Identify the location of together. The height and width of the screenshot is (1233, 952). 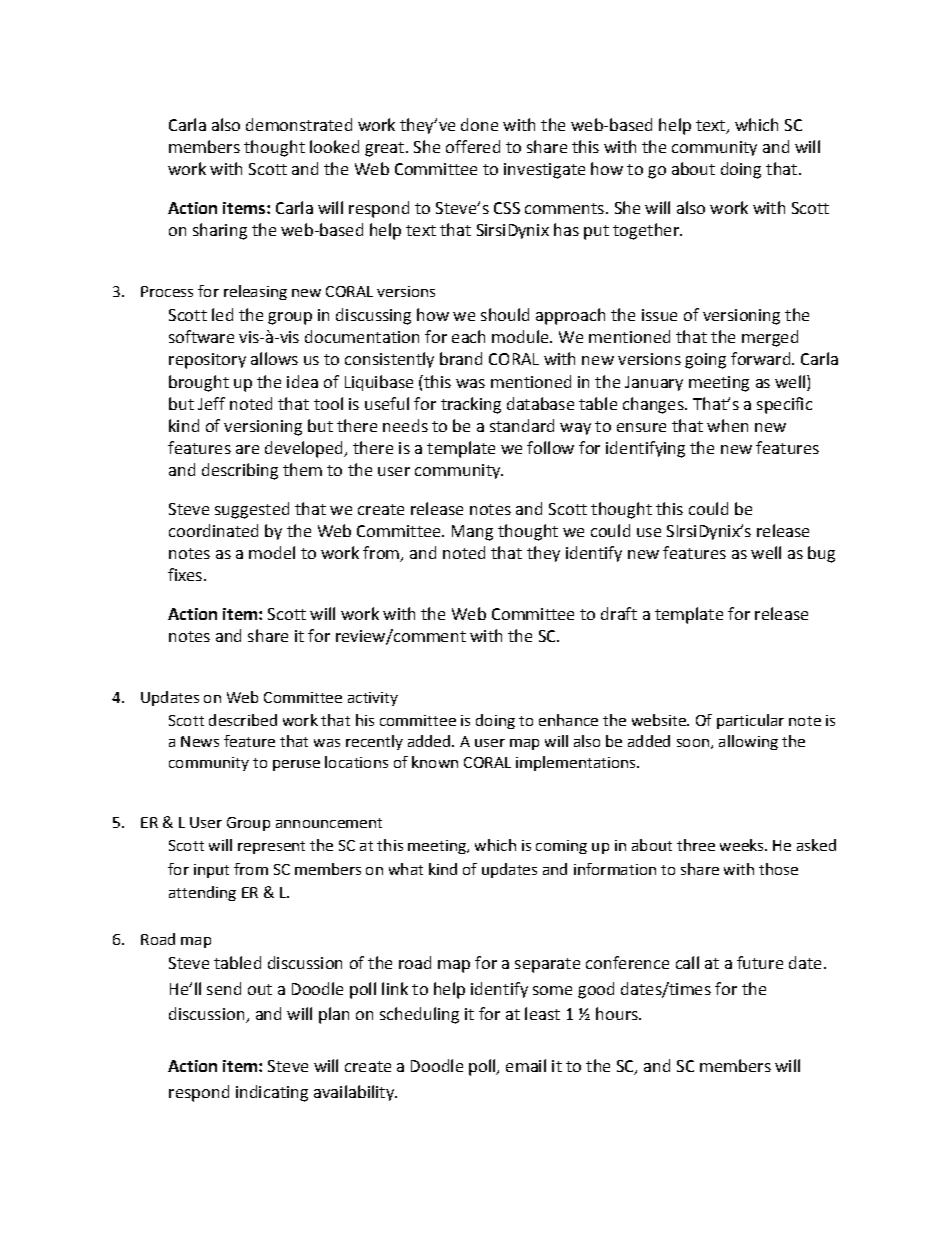
(647, 231).
